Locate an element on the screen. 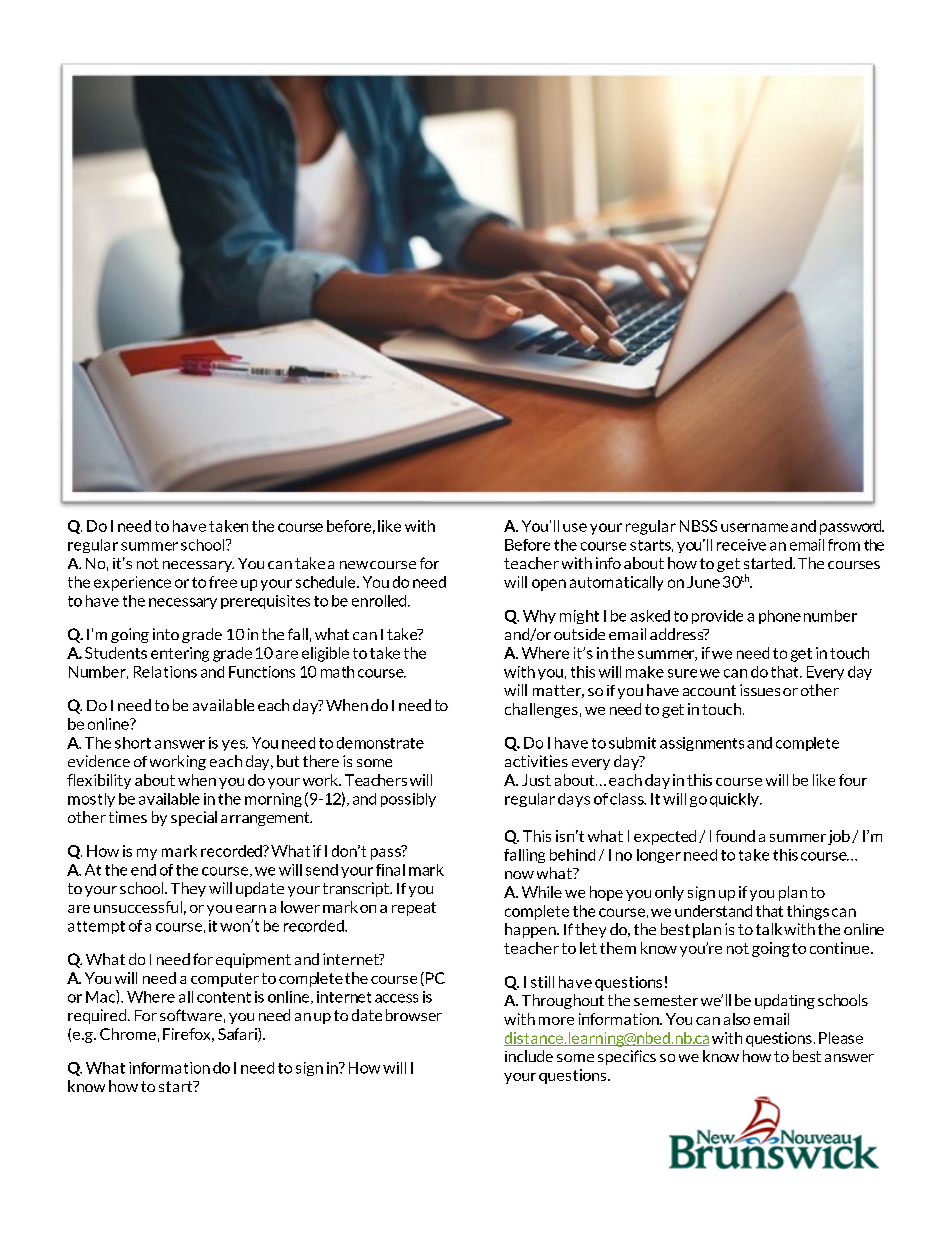 Image resolution: width=952 pixels, height=1233 pixels. receive is located at coordinates (741, 545).
